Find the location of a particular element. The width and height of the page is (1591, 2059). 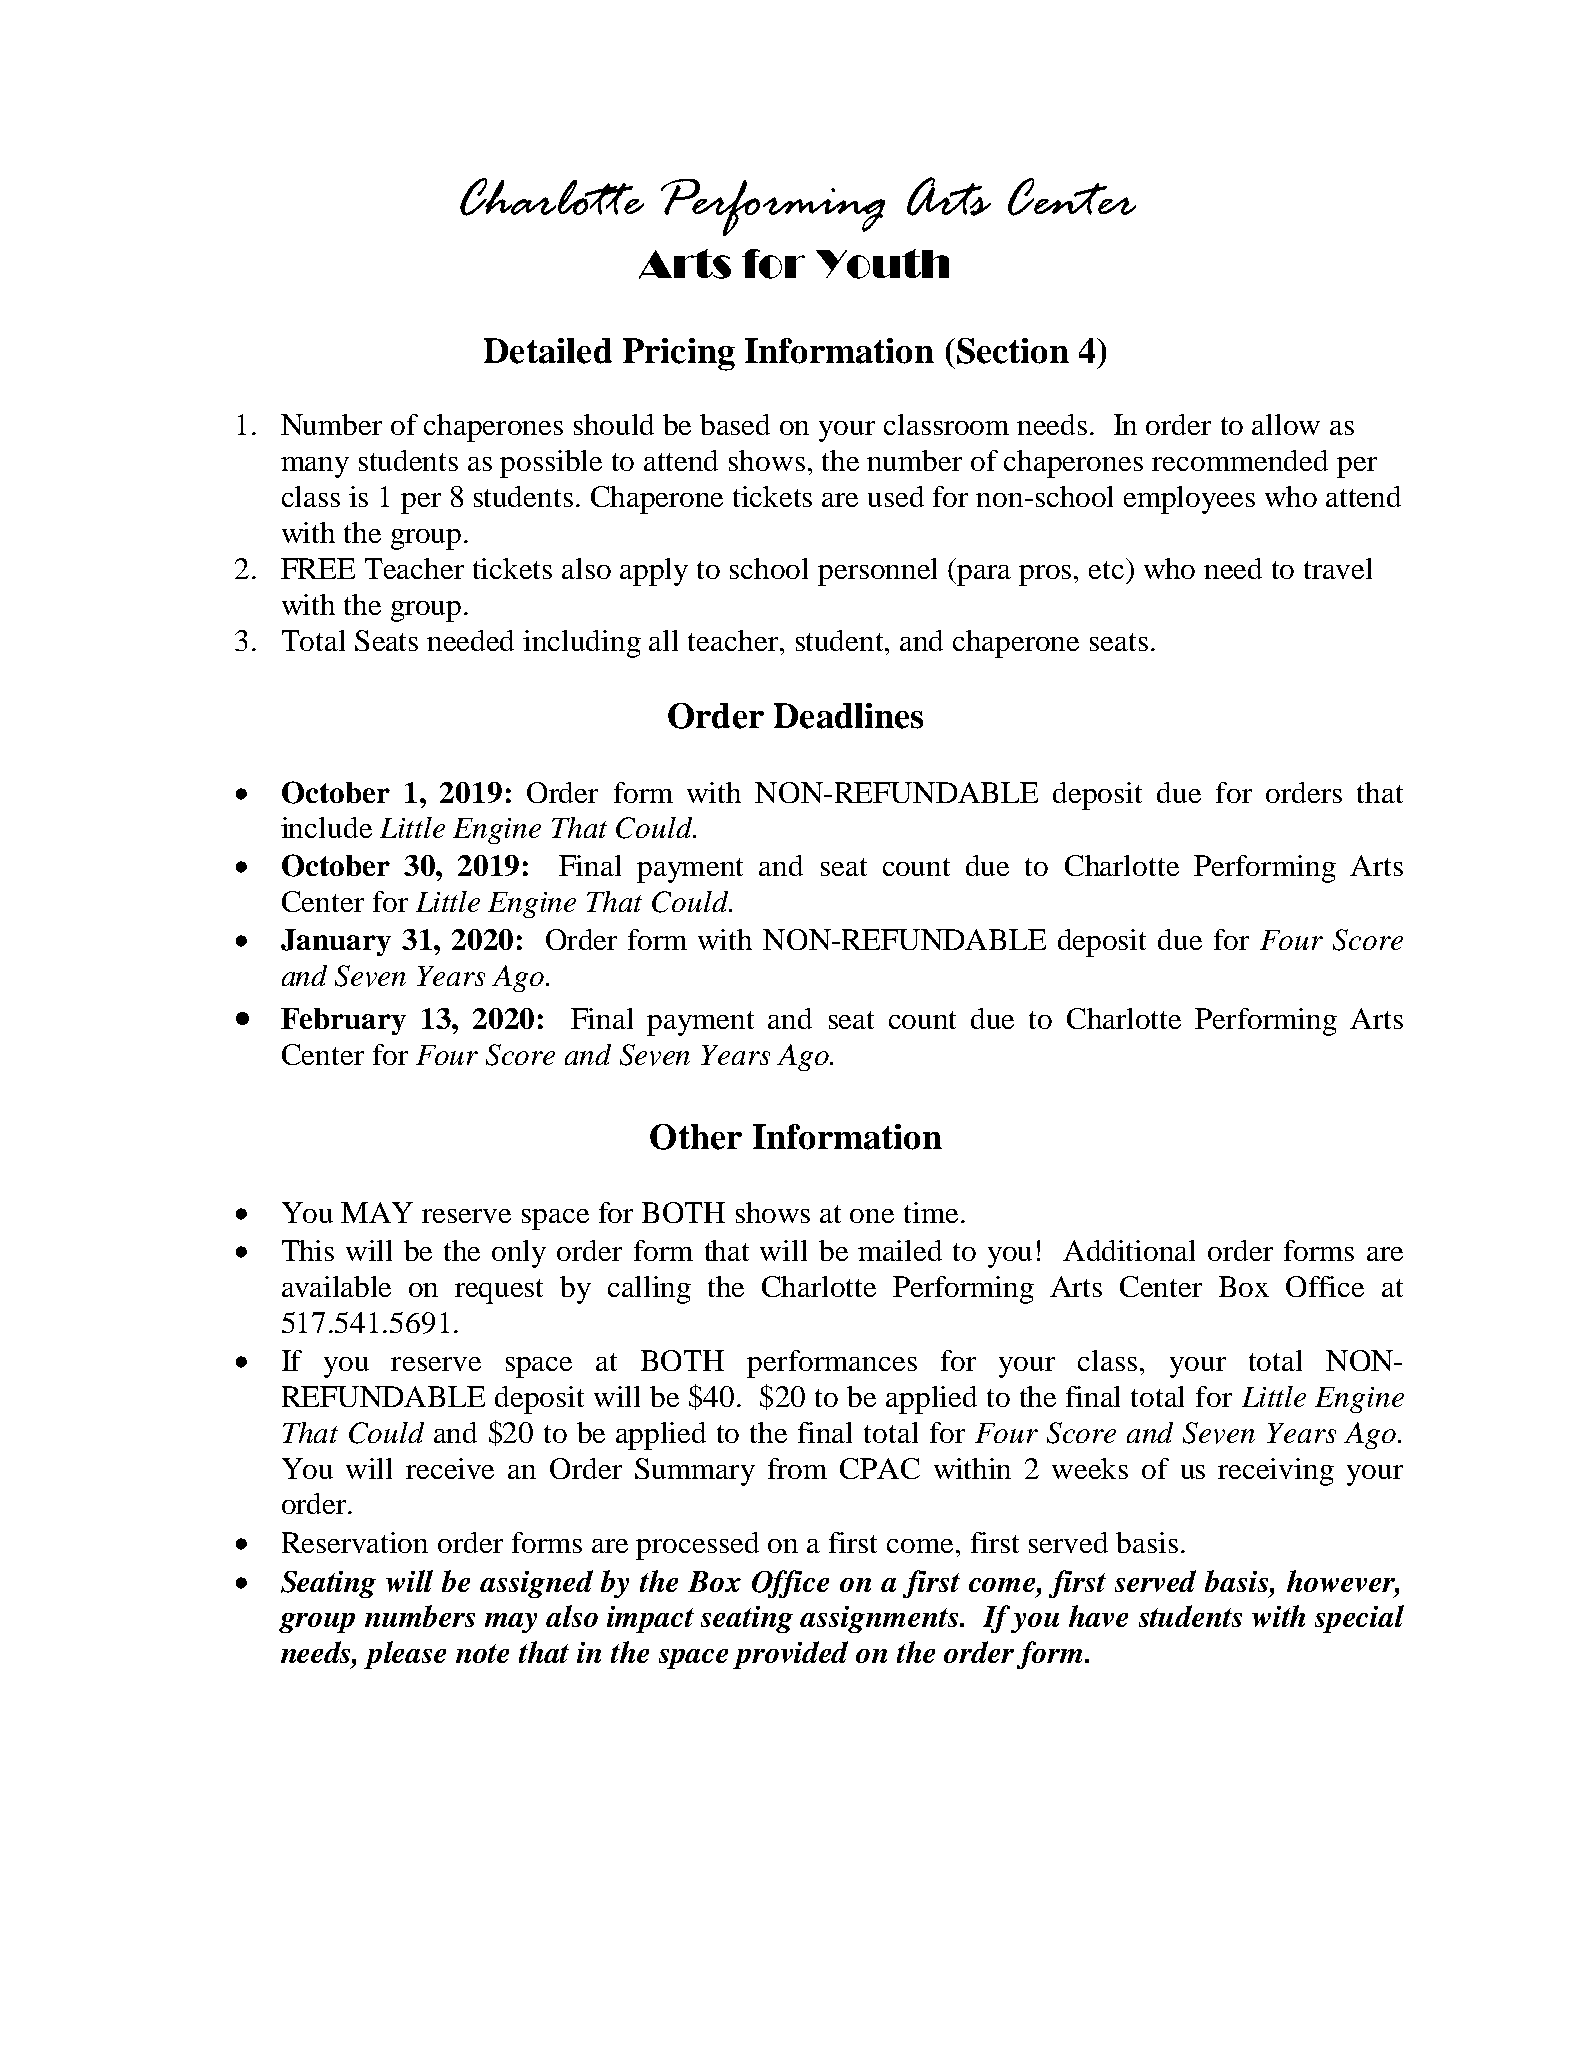

Detailed is located at coordinates (548, 351).
